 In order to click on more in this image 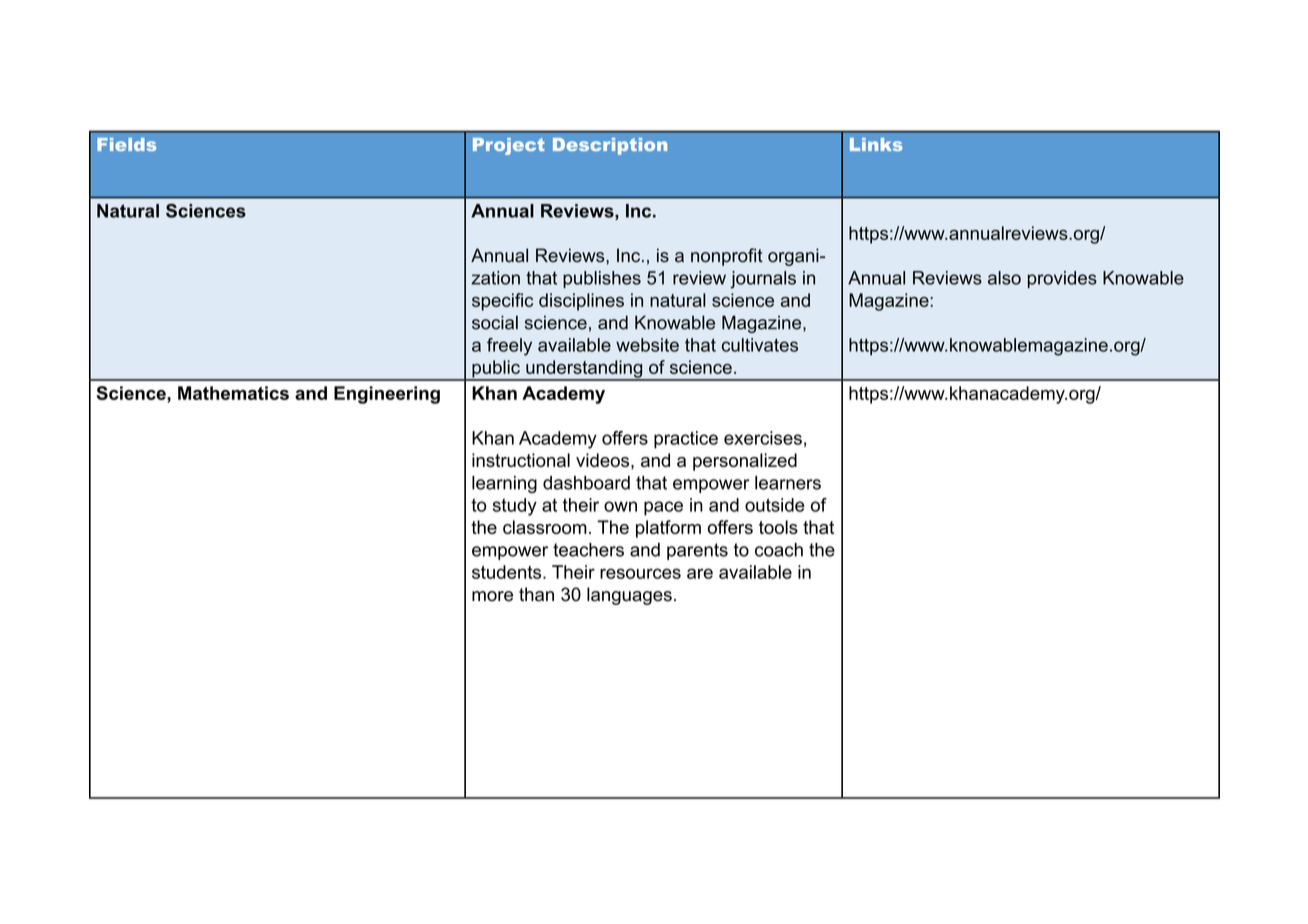, I will do `click(492, 596)`.
